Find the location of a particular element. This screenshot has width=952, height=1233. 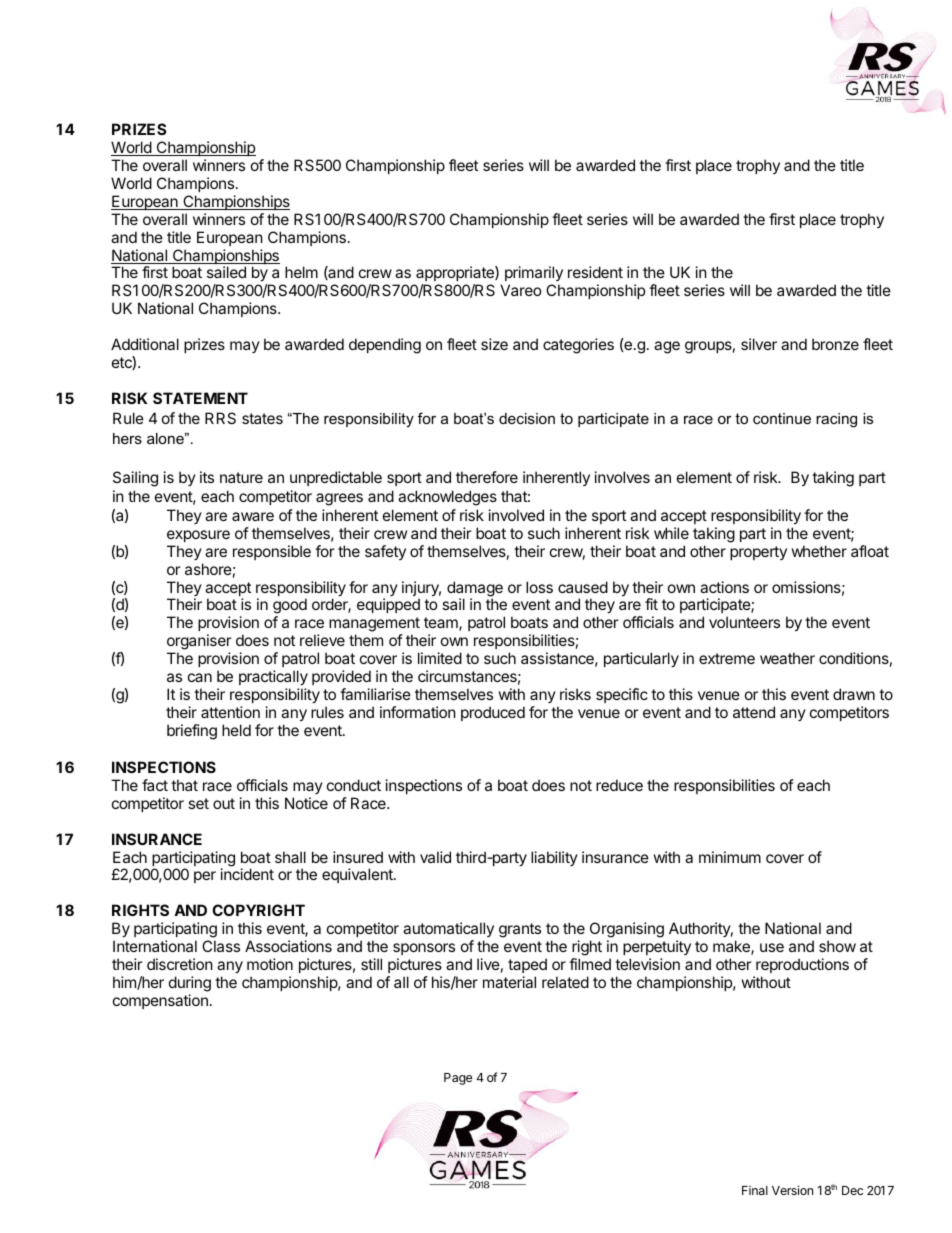

weather is located at coordinates (787, 658).
